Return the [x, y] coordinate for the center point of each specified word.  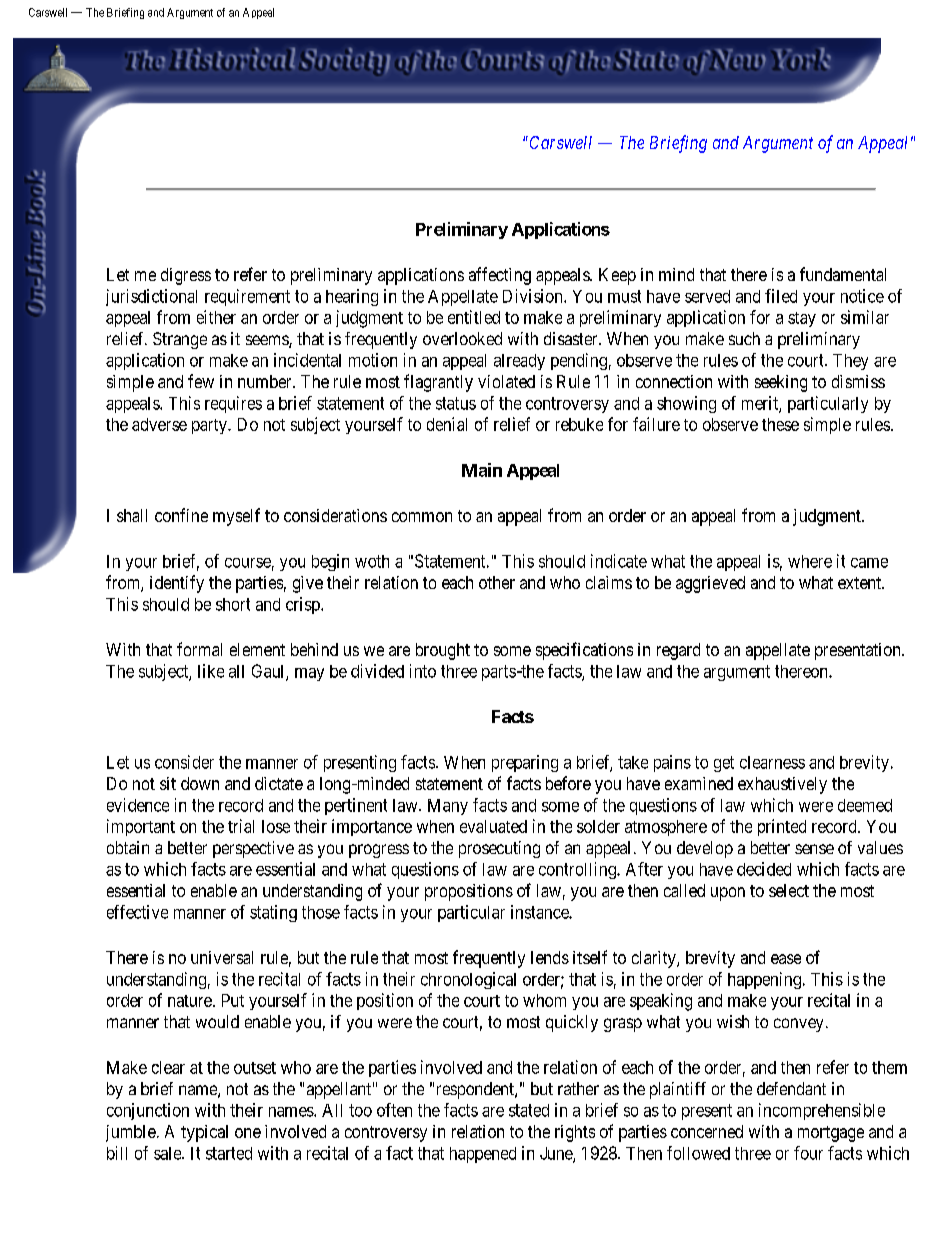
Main [482, 470]
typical [204, 1133]
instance [540, 912]
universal [222, 957]
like [211, 671]
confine [181, 515]
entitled [474, 317]
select [789, 890]
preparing [525, 763]
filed [781, 296]
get [724, 764]
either [216, 317]
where [810, 561]
